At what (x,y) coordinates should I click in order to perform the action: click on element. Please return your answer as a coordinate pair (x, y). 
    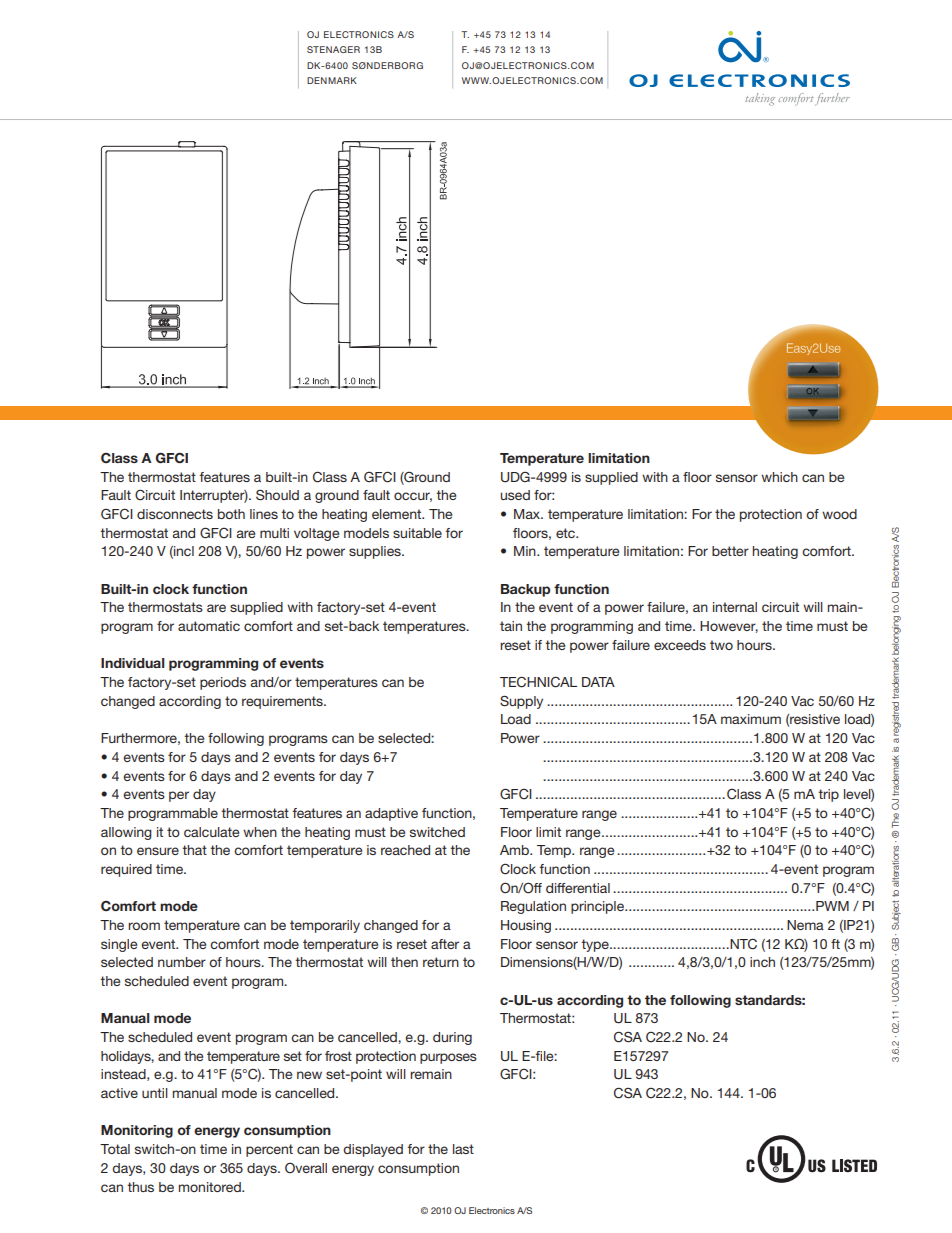
    Looking at the image, I should click on (398, 514).
